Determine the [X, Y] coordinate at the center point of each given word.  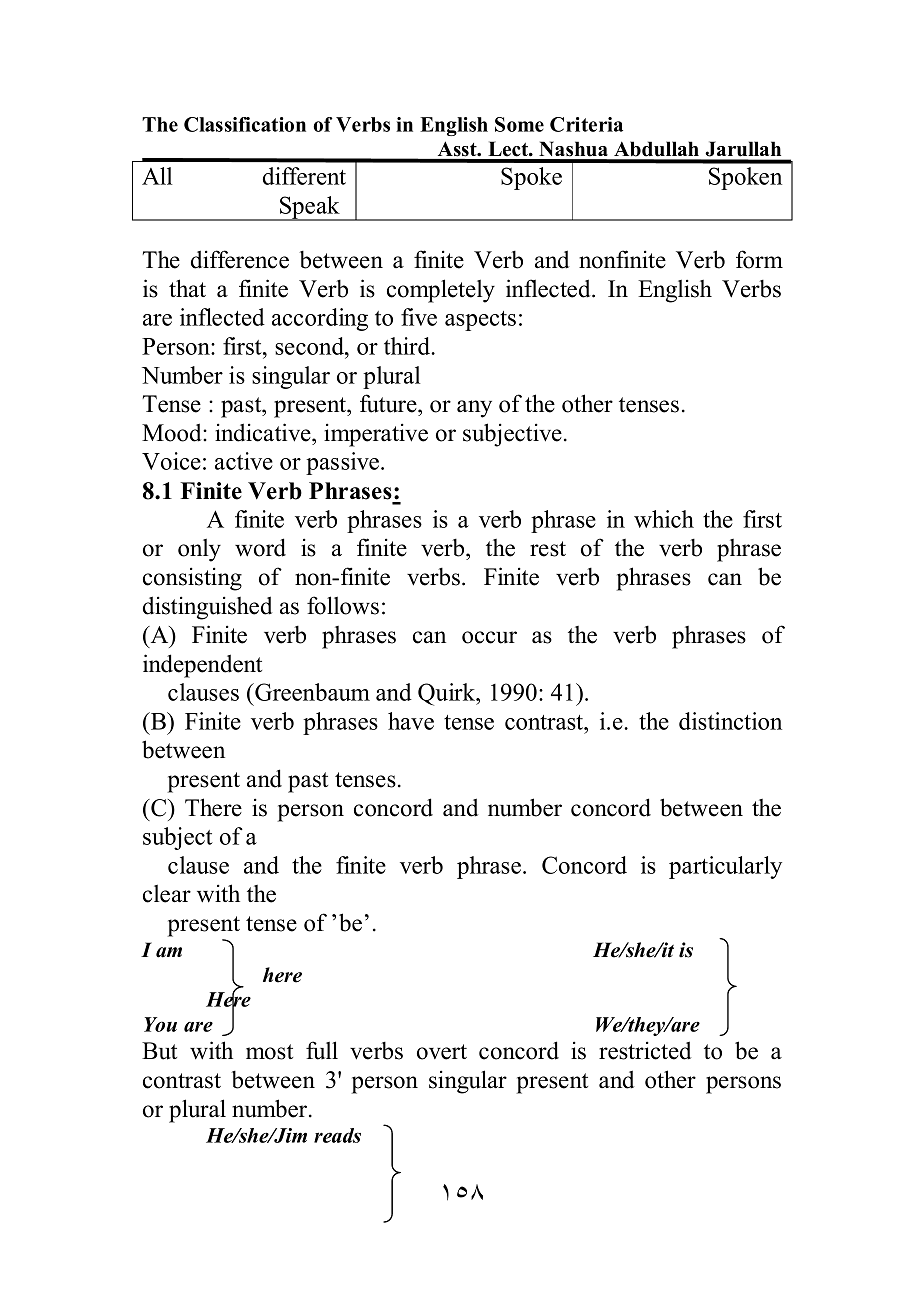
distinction [730, 721]
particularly [725, 867]
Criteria [586, 124]
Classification [245, 124]
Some [519, 124]
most [269, 1052]
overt [442, 1052]
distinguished [208, 608]
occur [489, 637]
